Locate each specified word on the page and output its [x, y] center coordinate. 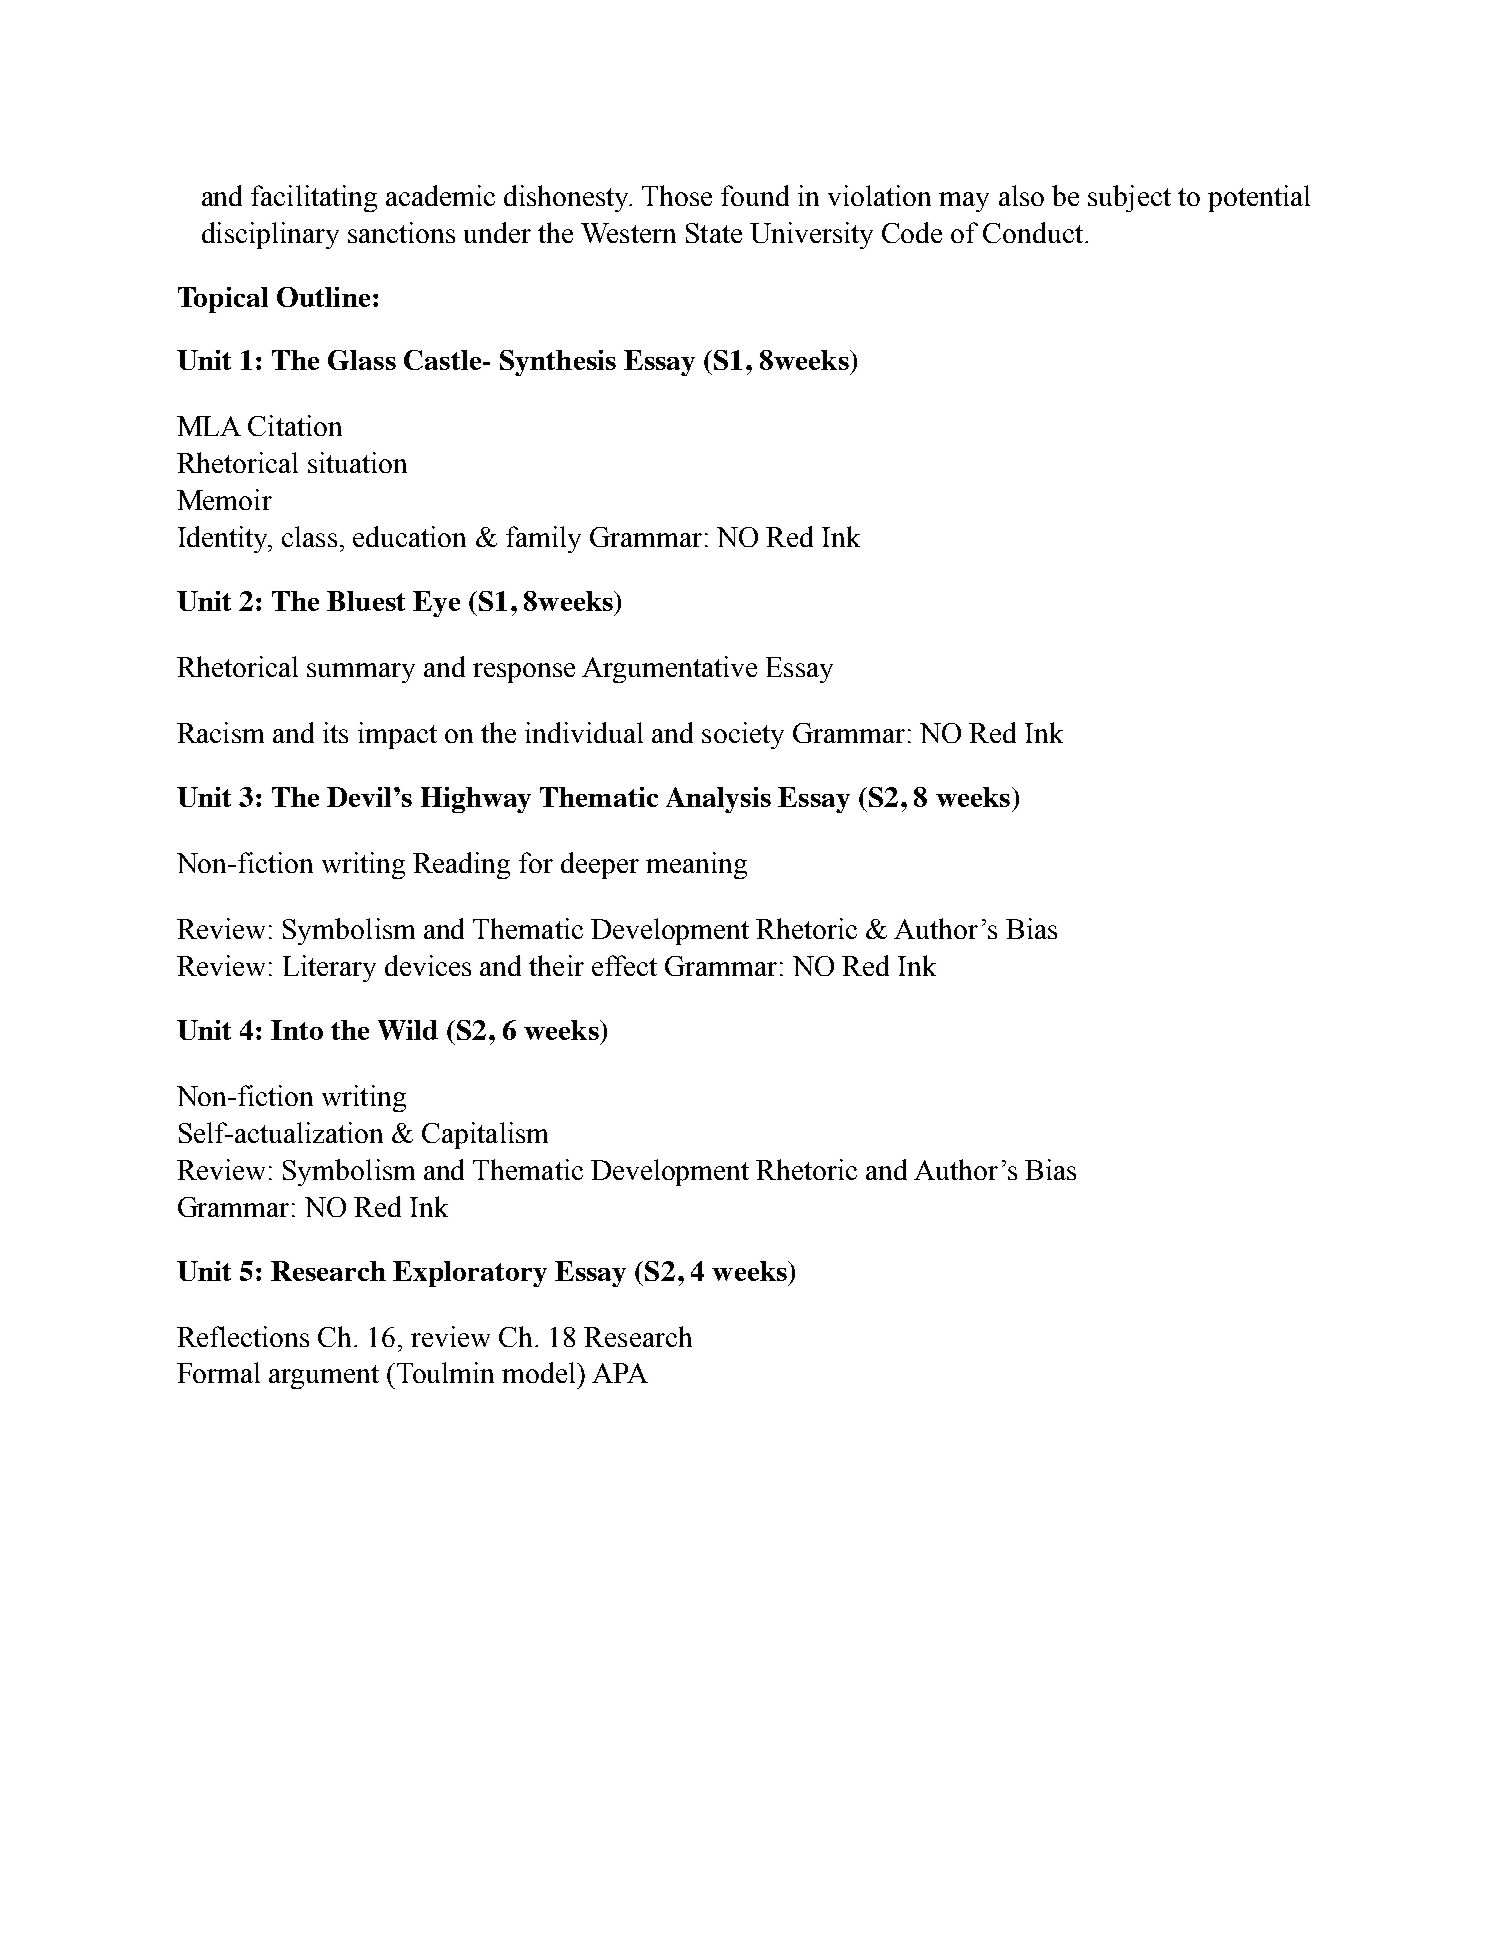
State [714, 233]
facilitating [314, 198]
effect [624, 965]
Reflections [243, 1336]
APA [620, 1373]
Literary [329, 968]
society [743, 735]
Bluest [366, 601]
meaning [696, 865]
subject [1129, 198]
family [543, 539]
